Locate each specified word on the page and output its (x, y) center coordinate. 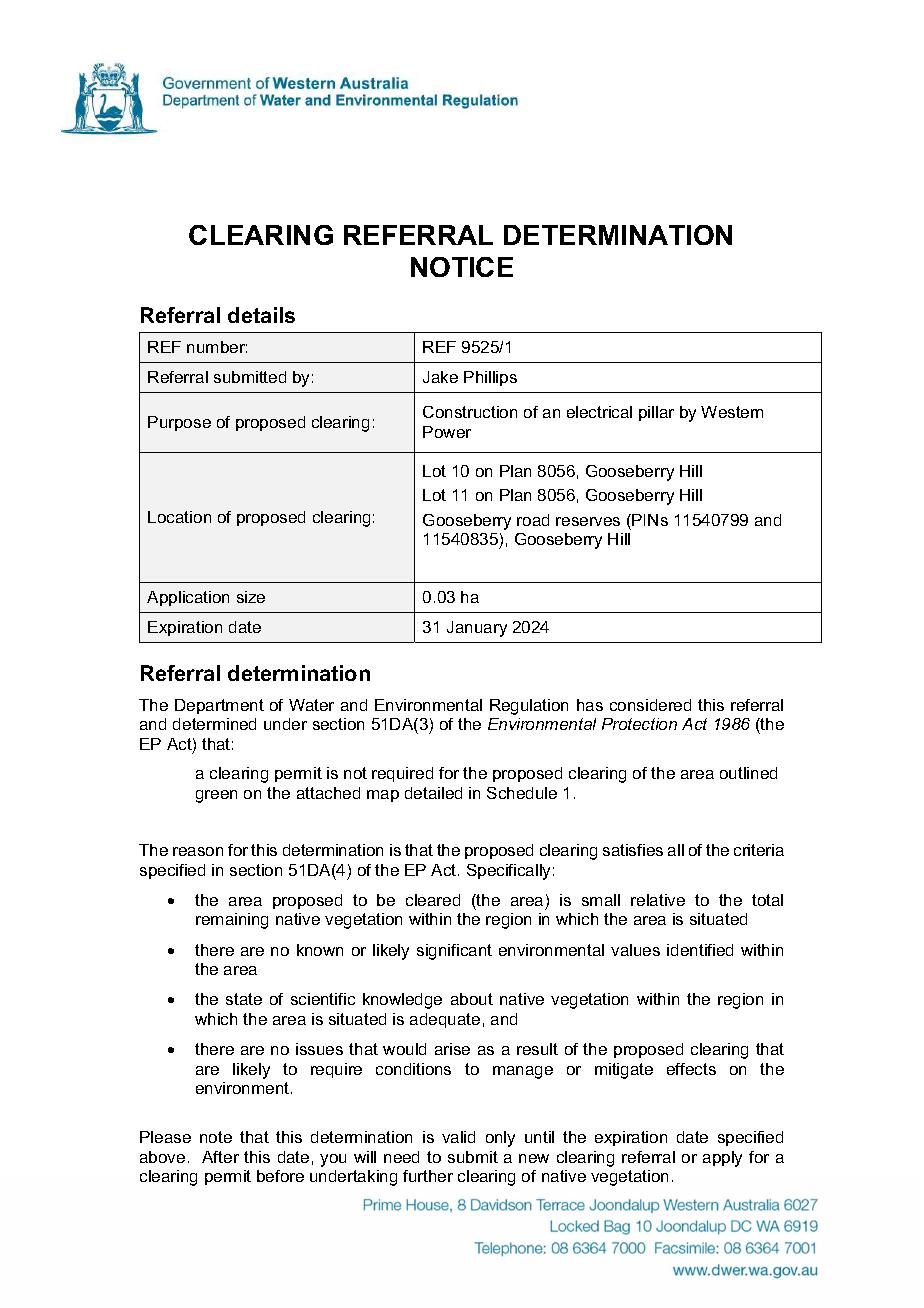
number (217, 347)
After (220, 1157)
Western (732, 412)
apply (722, 1159)
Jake (440, 377)
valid (458, 1137)
